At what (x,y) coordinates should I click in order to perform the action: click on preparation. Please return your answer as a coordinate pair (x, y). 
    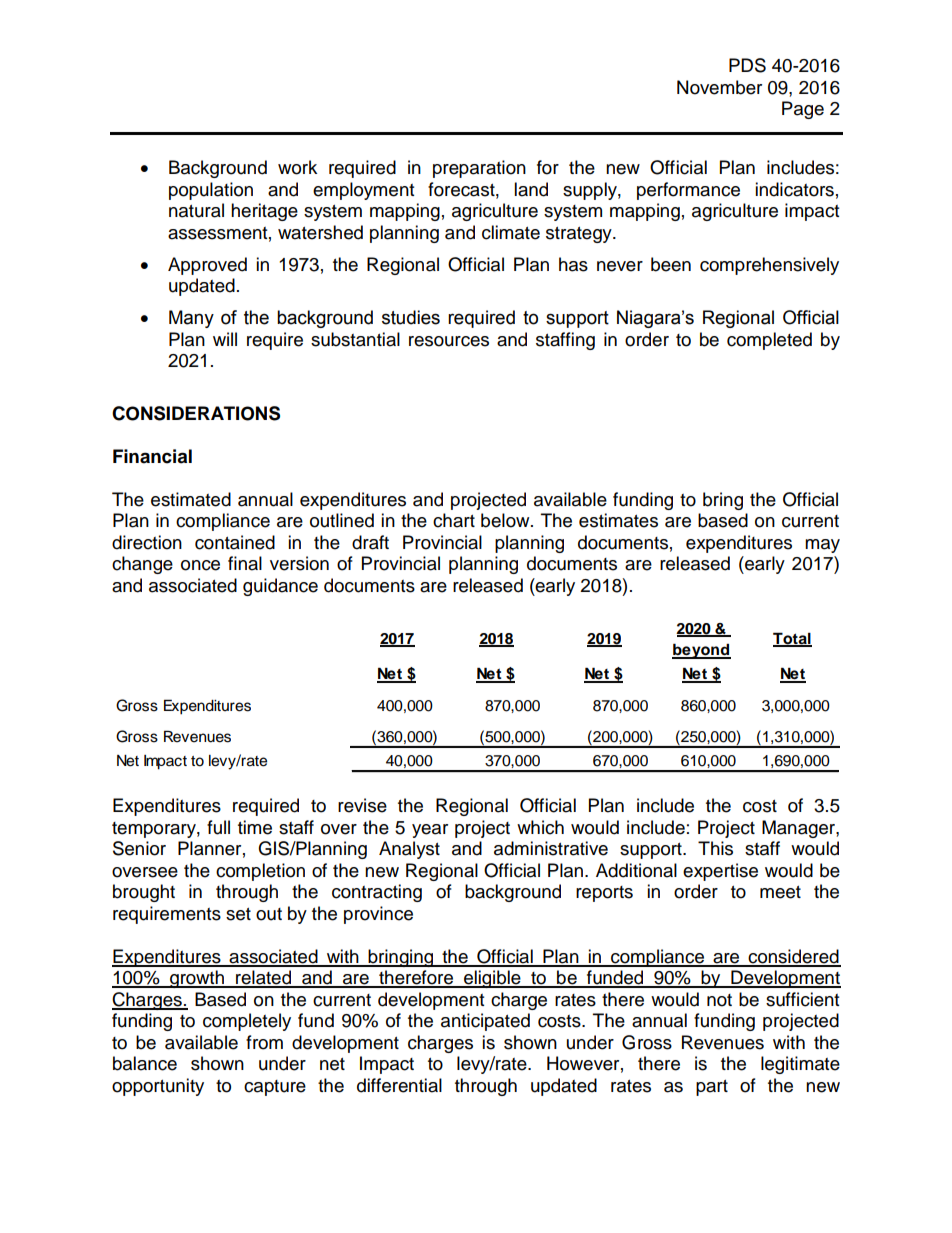
    Looking at the image, I should click on (479, 169).
